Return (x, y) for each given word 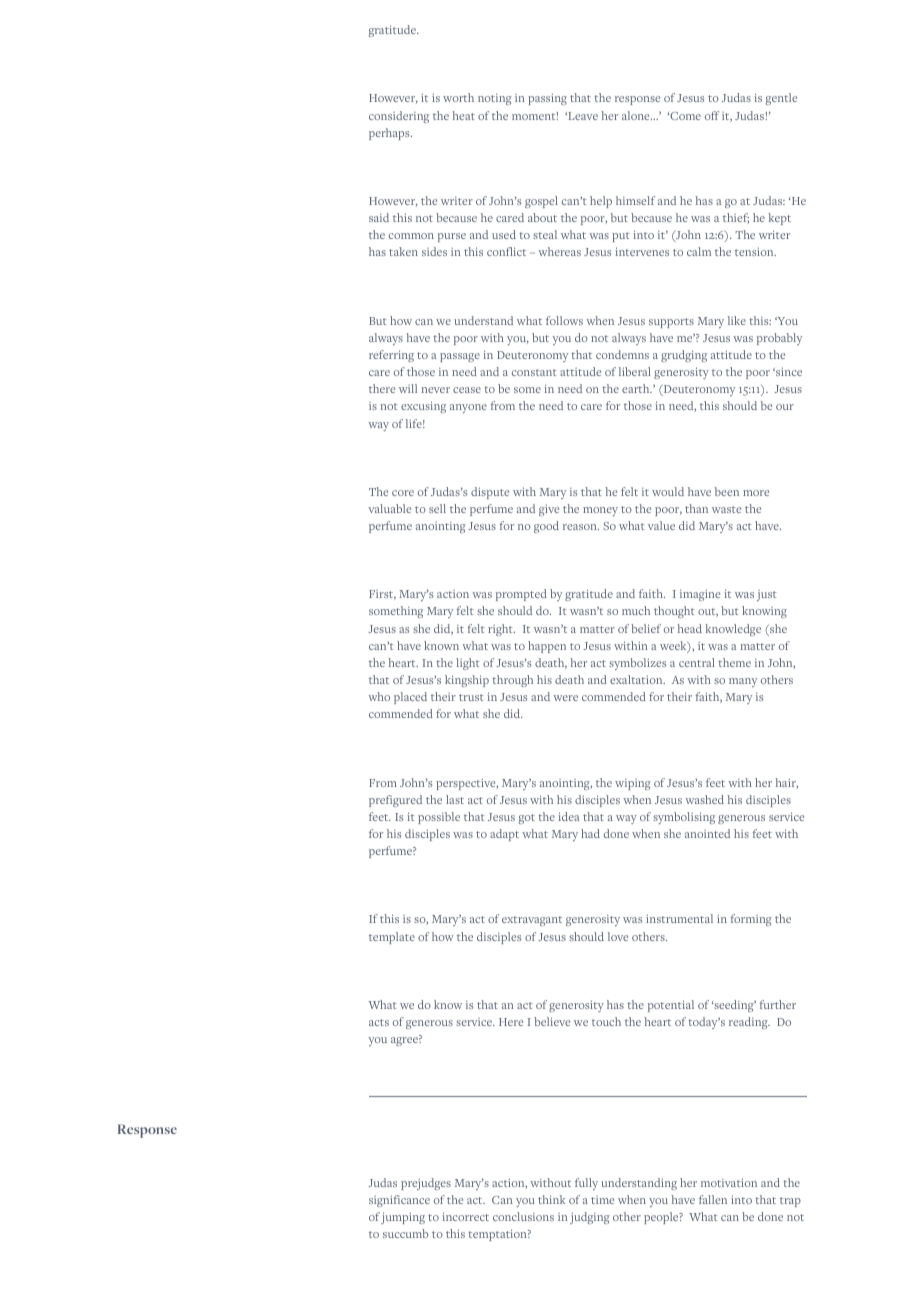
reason (581, 527)
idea (568, 816)
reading (749, 1023)
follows (564, 320)
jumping (403, 1218)
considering (399, 117)
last (455, 799)
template (392, 938)
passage (460, 357)
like (737, 320)
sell (437, 508)
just (767, 595)
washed (704, 799)
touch (606, 1021)
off (712, 115)
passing (547, 99)
